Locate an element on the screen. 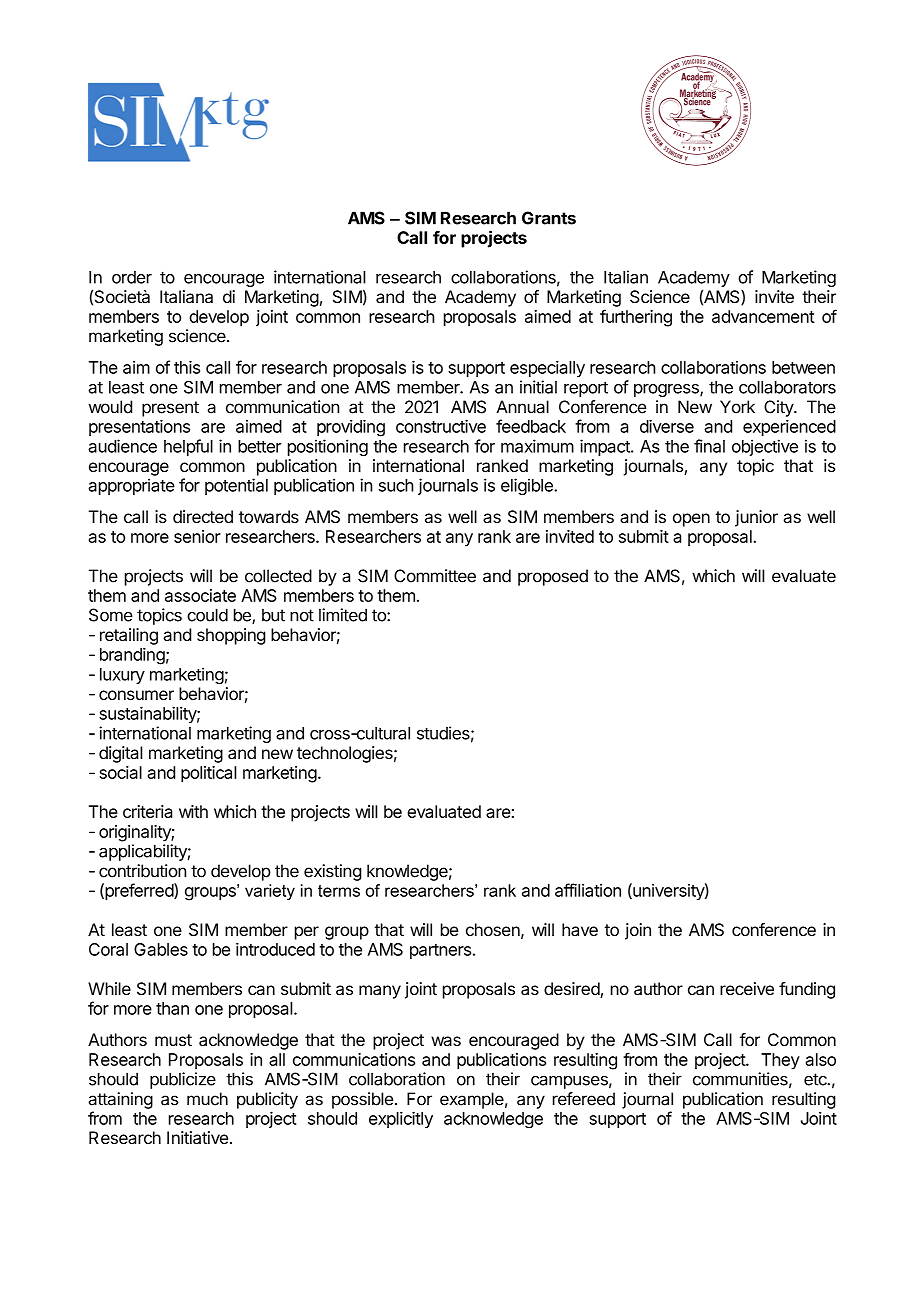 The image size is (924, 1309). proposed is located at coordinates (553, 577).
